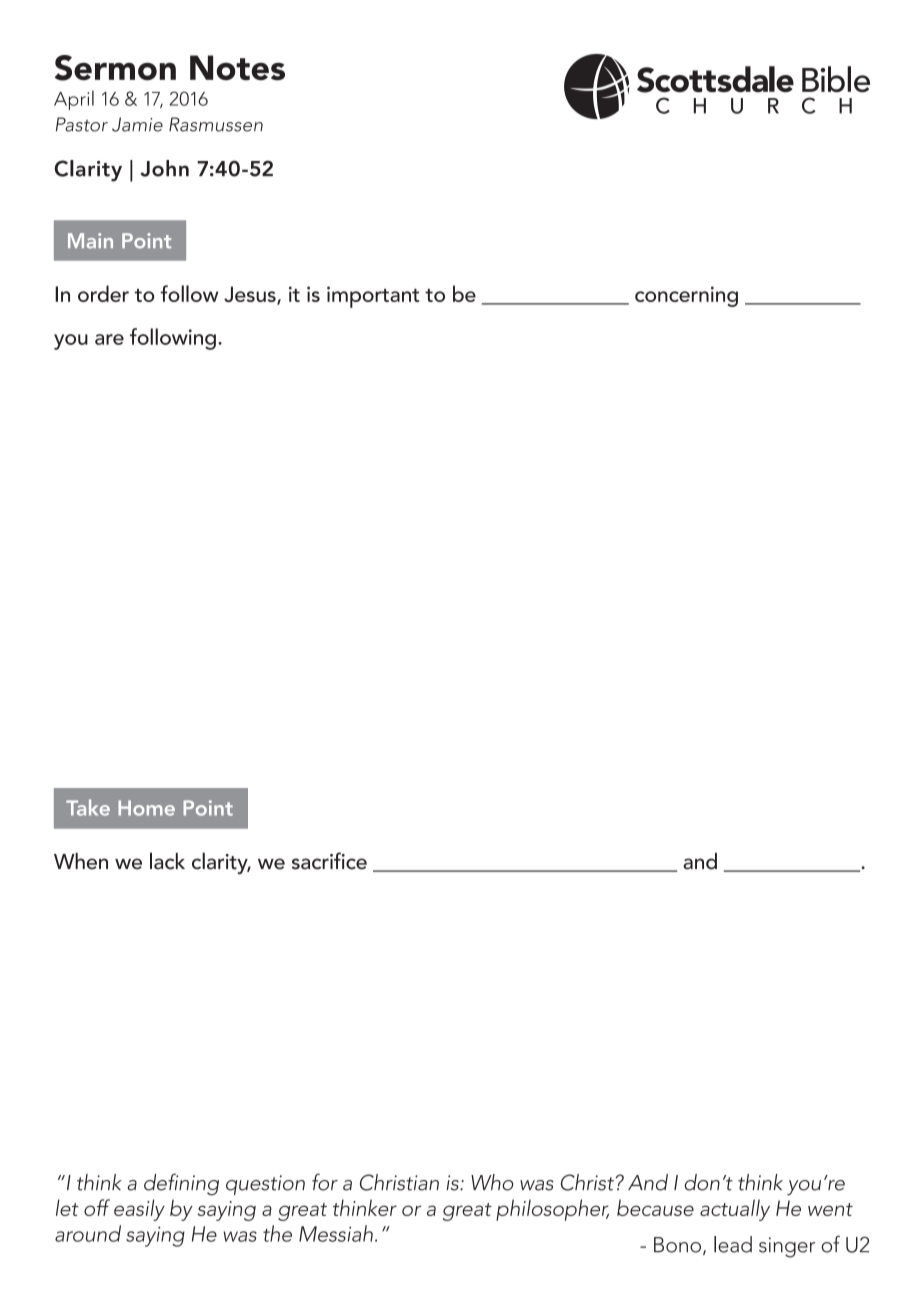  What do you see at coordinates (139, 1210) in the document?
I see `easily` at bounding box center [139, 1210].
